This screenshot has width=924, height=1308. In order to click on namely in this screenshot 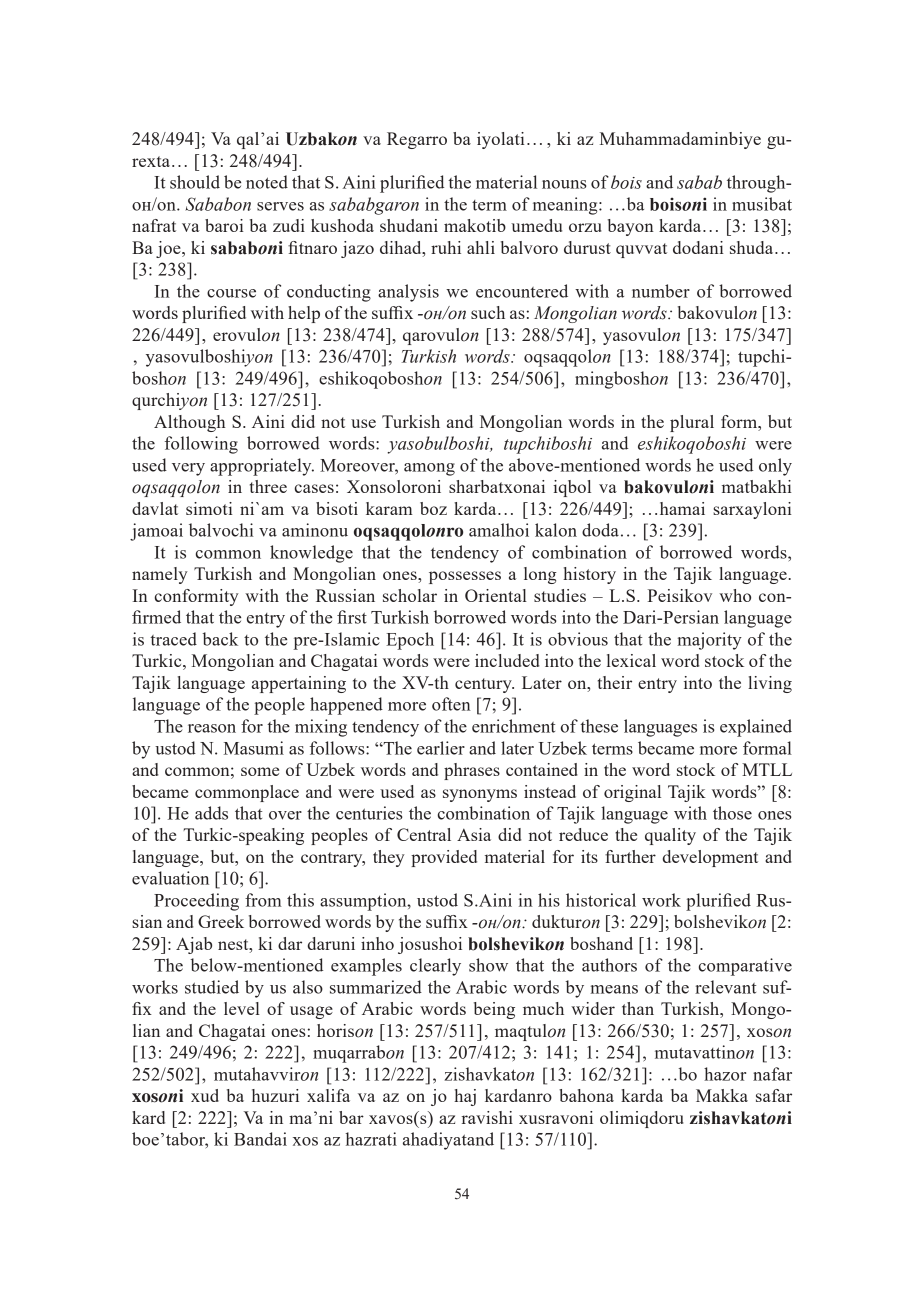, I will do `click(160, 575)`.
